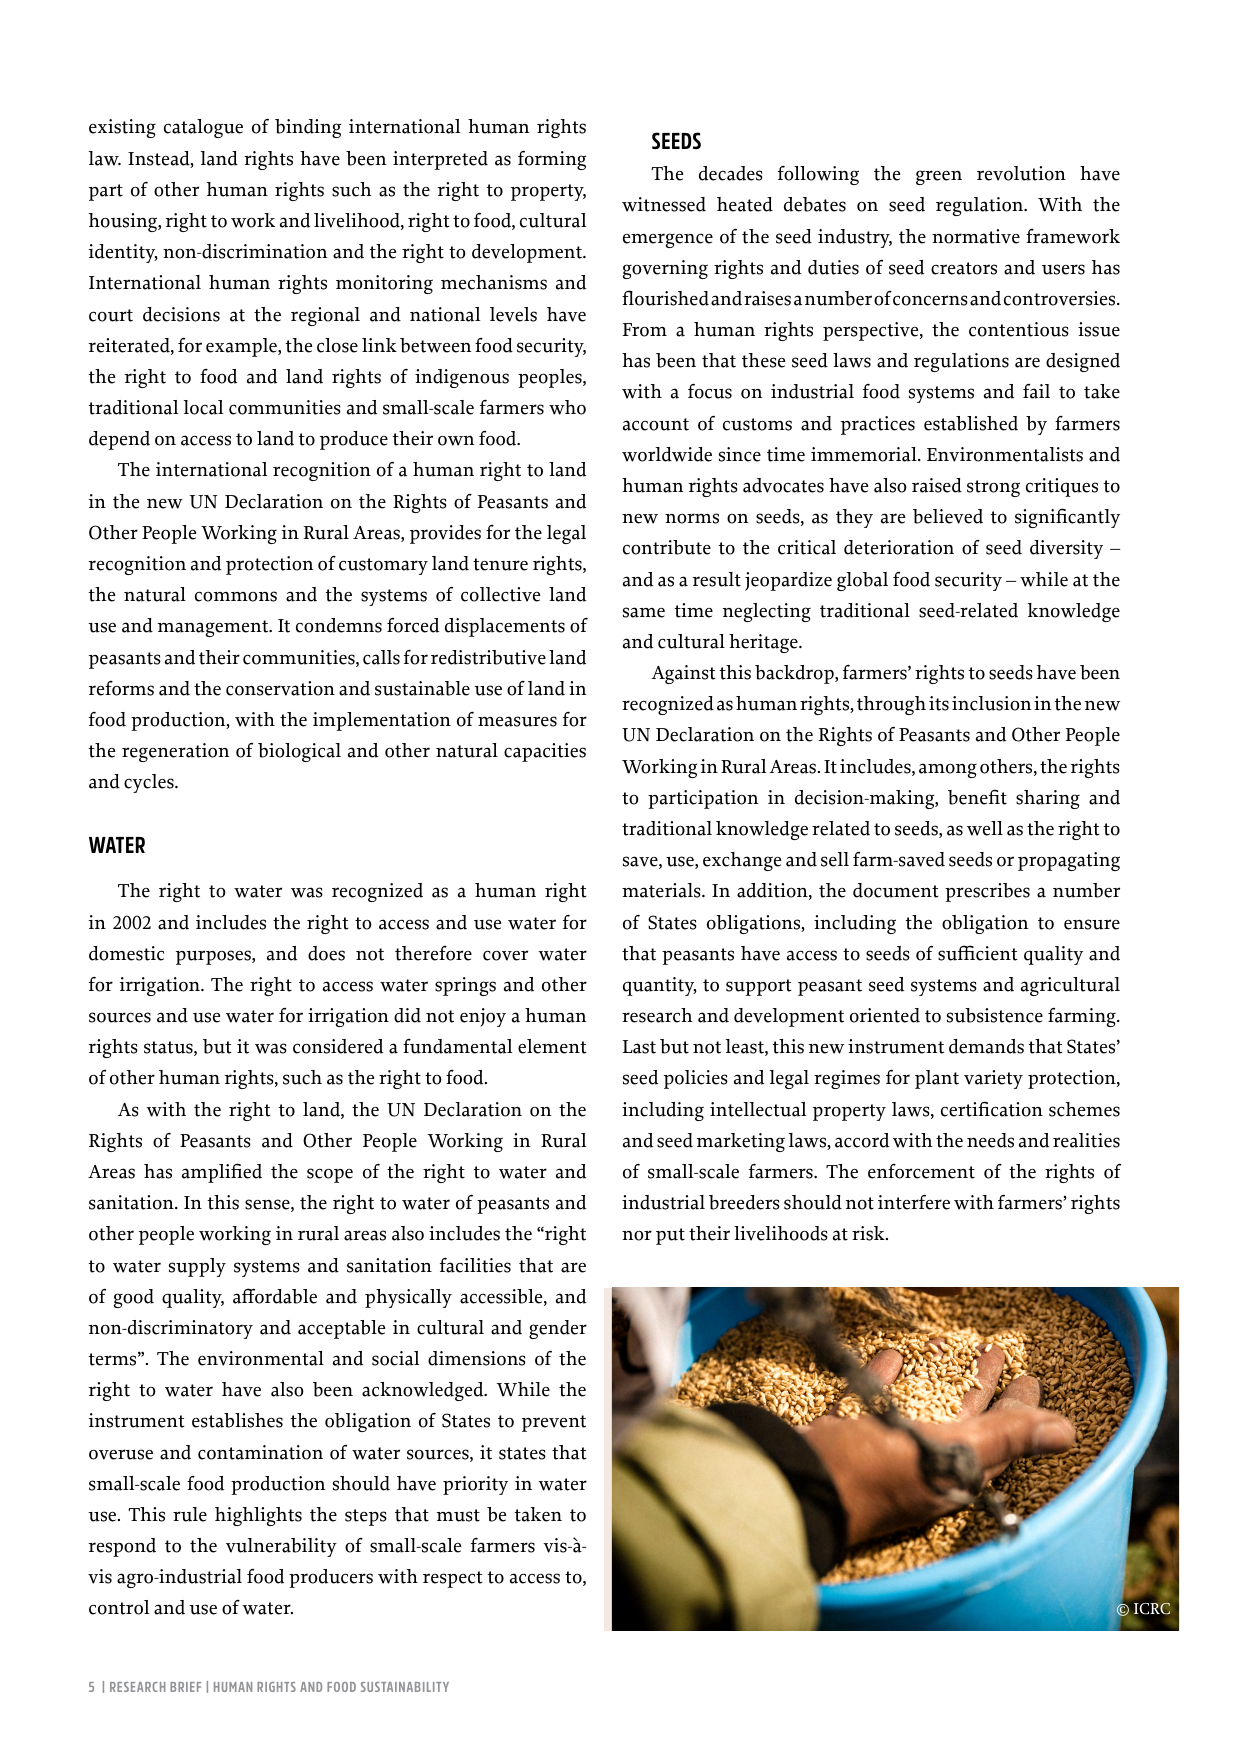 Image resolution: width=1238 pixels, height=1750 pixels. Describe the element at coordinates (662, 890) in the screenshot. I see `materials` at that location.
